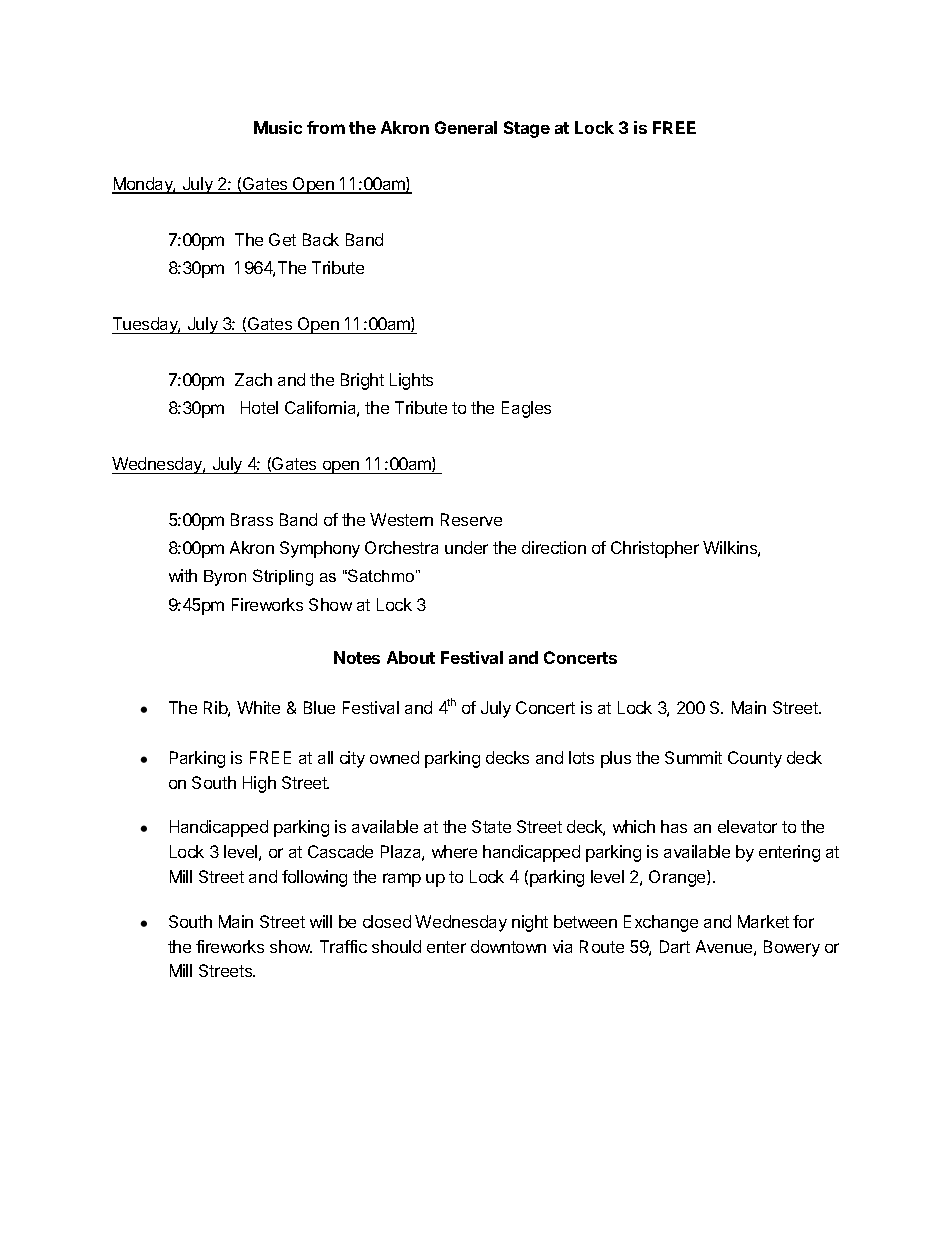 The width and height of the screenshot is (952, 1233). What do you see at coordinates (508, 946) in the screenshot?
I see `downtown` at bounding box center [508, 946].
